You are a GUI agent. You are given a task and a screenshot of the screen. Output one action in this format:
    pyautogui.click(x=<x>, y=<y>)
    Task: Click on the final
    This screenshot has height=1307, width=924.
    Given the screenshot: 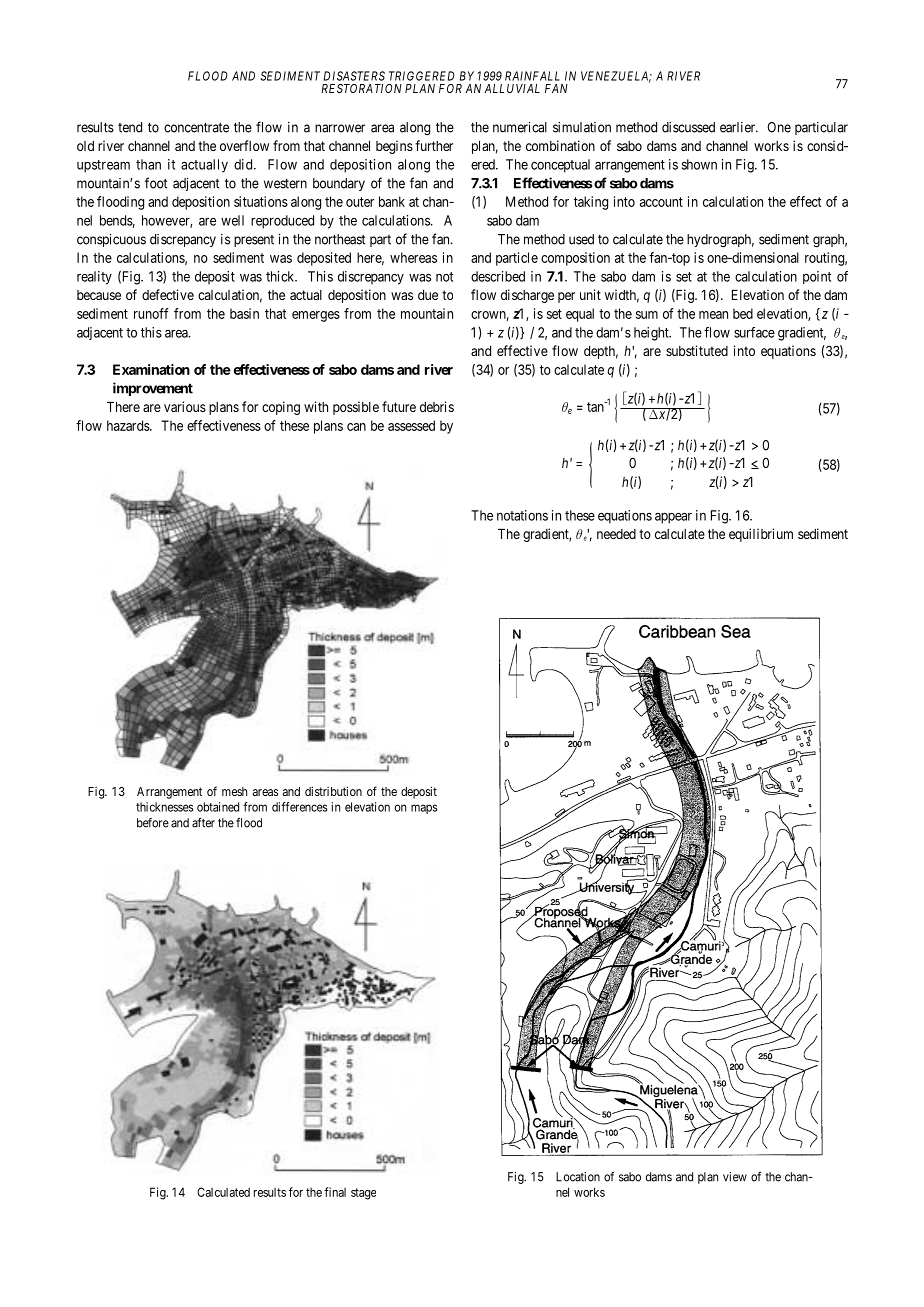 What is the action you would take?
    pyautogui.click(x=335, y=1192)
